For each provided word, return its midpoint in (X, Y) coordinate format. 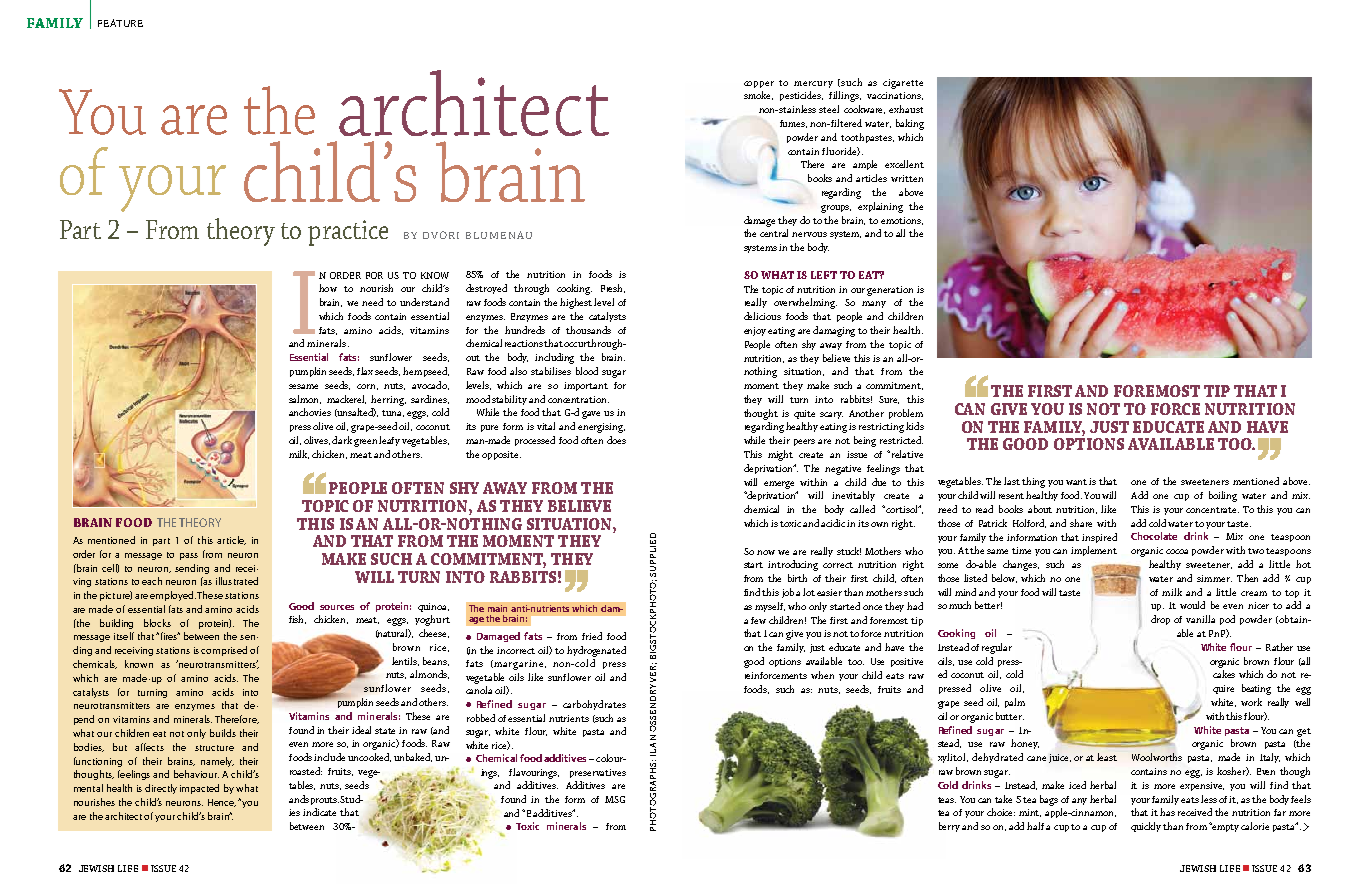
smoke (758, 95)
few (758, 620)
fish (297, 619)
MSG (615, 799)
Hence (222, 803)
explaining (880, 207)
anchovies (310, 412)
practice (348, 233)
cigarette (903, 84)
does (616, 440)
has (1167, 812)
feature (120, 23)
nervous (809, 234)
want (1078, 482)
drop (1160, 620)
